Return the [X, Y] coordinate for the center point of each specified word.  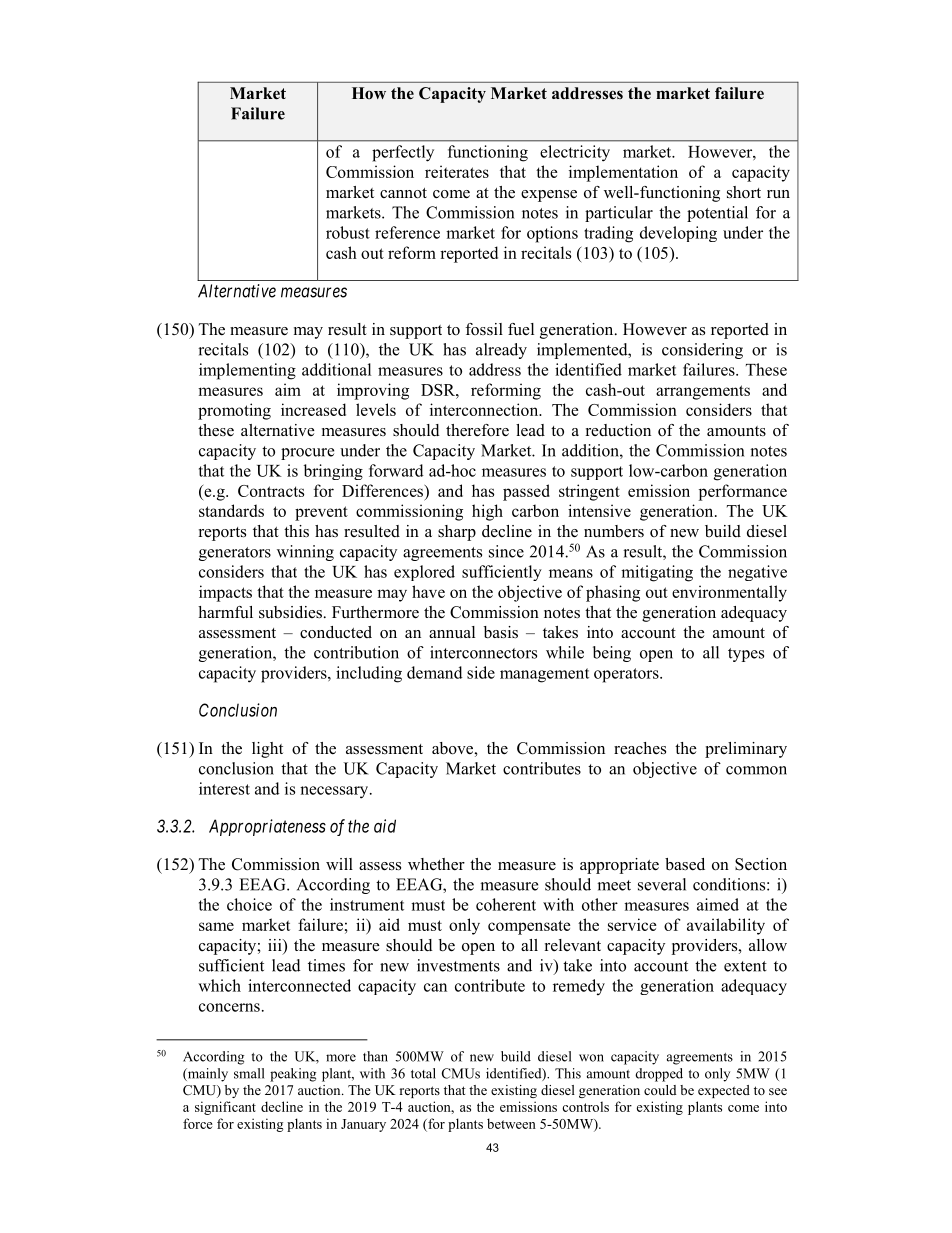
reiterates [457, 171]
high [487, 512]
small [249, 1073]
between [511, 1123]
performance [742, 492]
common [756, 770]
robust [348, 232]
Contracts [271, 491]
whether [436, 864]
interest [224, 788]
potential [717, 214]
